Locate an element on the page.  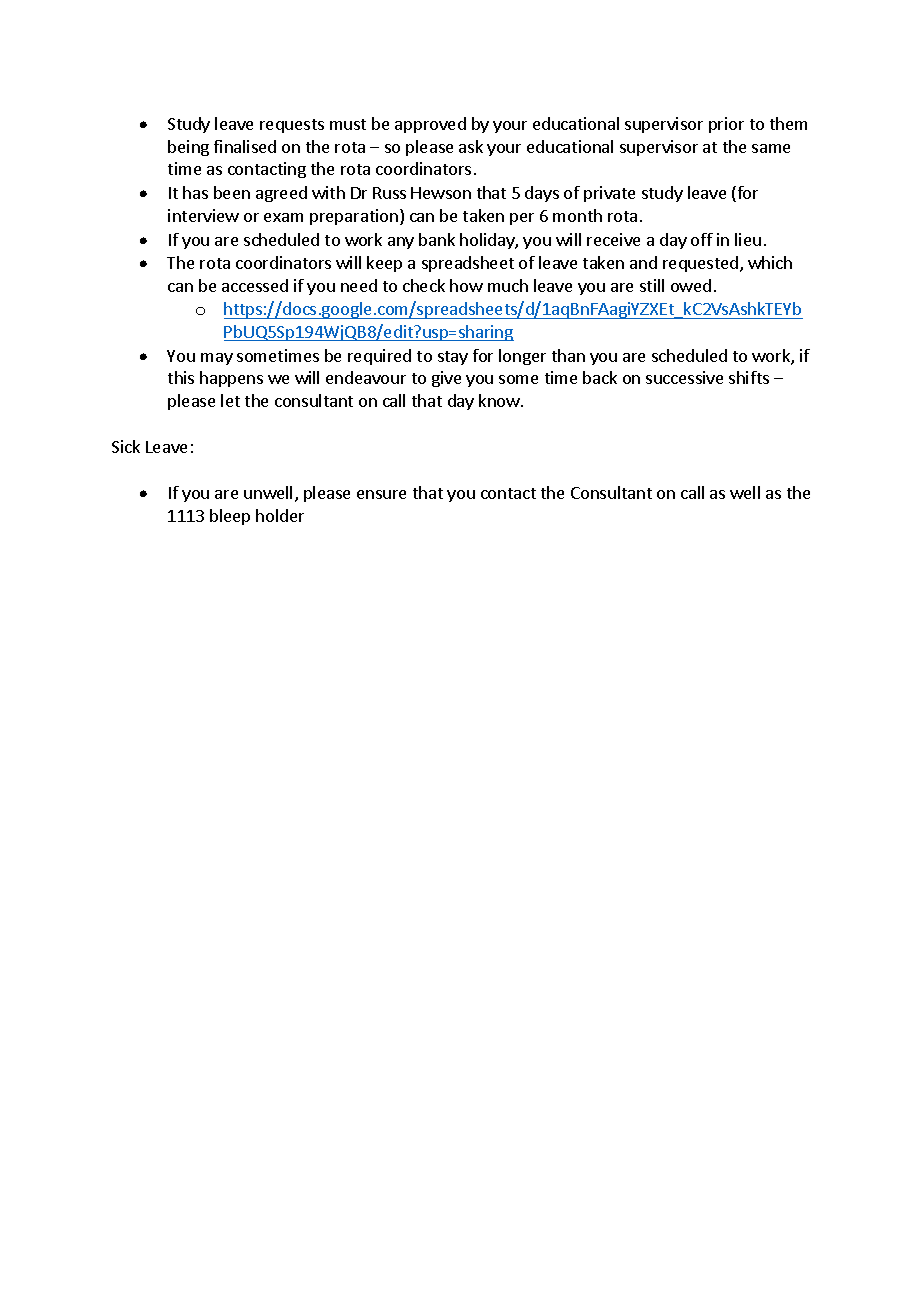
know is located at coordinates (500, 400).
